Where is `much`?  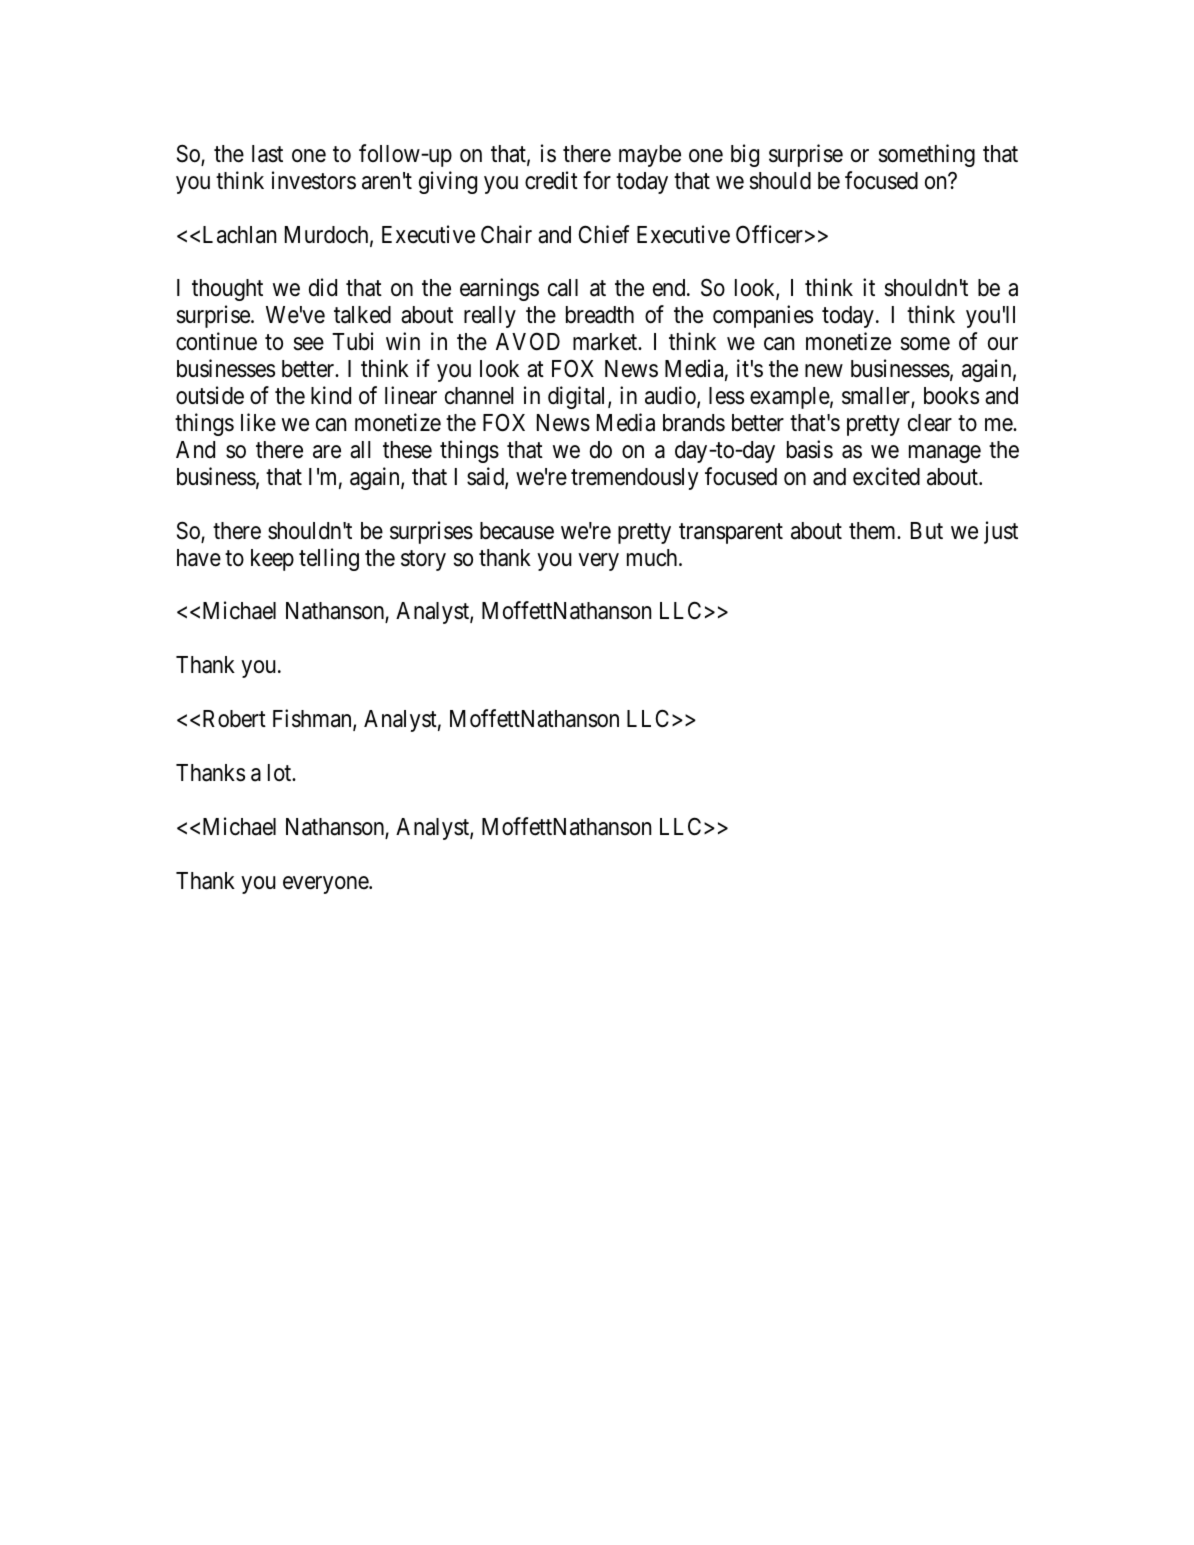 much is located at coordinates (653, 558).
